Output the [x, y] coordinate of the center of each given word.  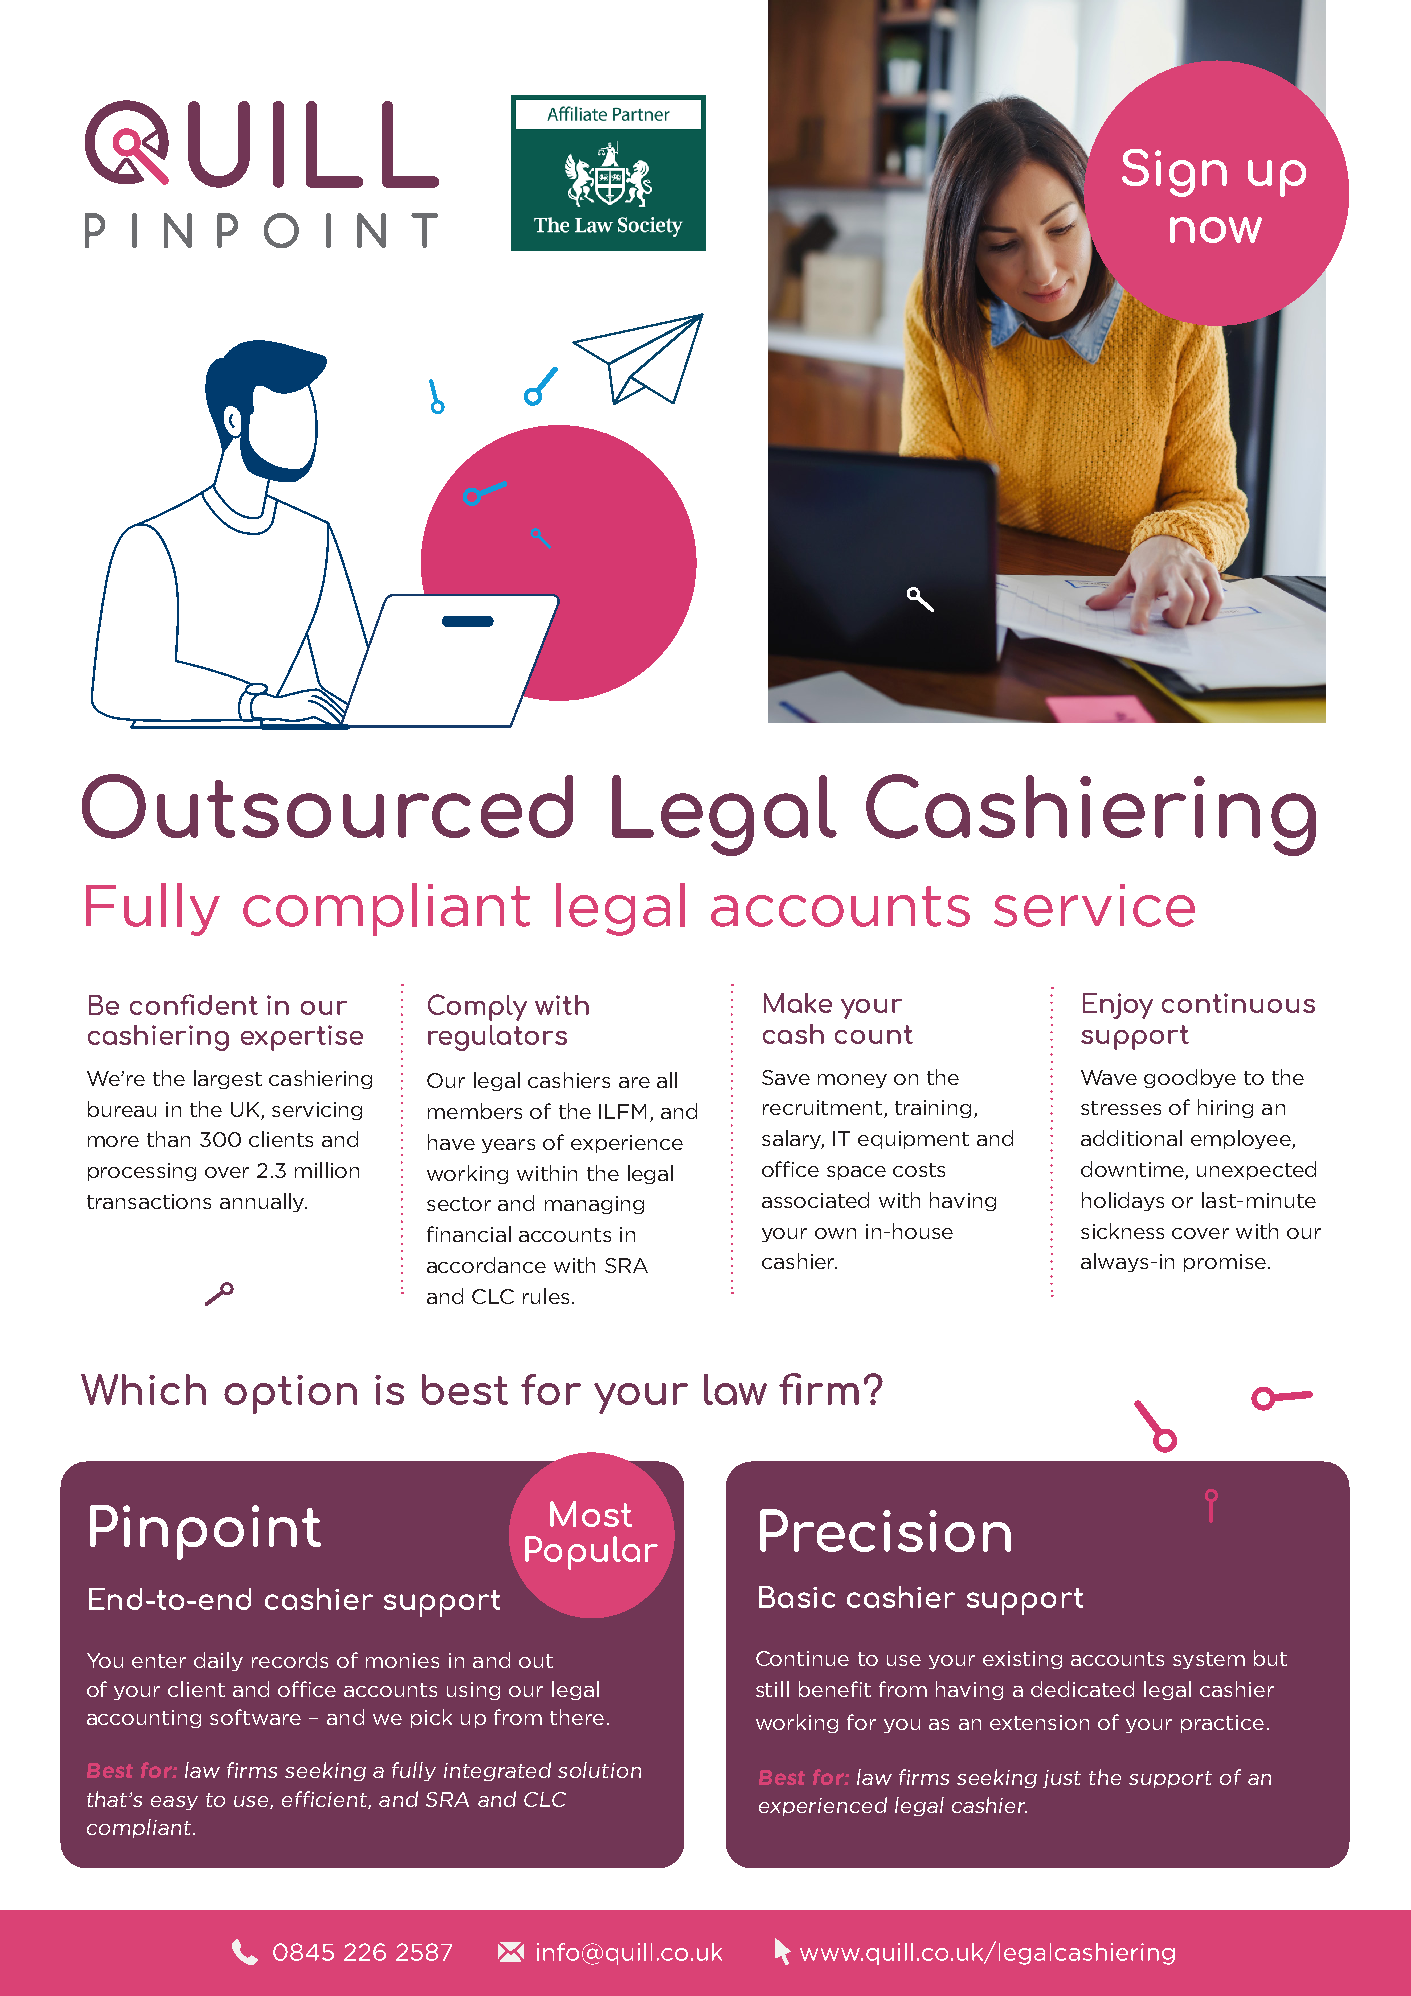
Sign [1174, 173]
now [1216, 230]
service [1094, 905]
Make [798, 1003]
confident [194, 1004]
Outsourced [327, 806]
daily [218, 1661]
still [772, 1689]
